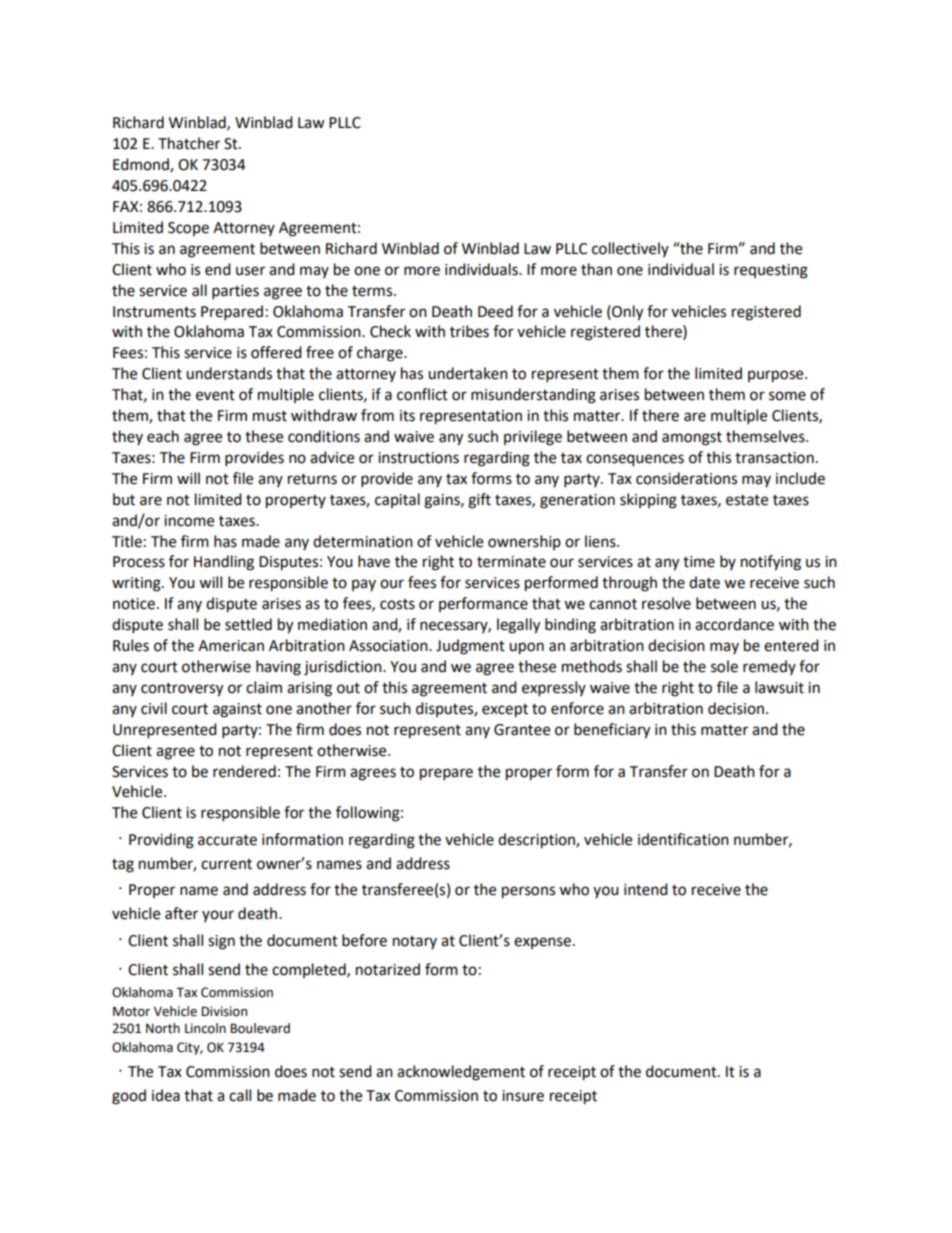  What do you see at coordinates (240, 1095) in the screenshot?
I see `call` at bounding box center [240, 1095].
